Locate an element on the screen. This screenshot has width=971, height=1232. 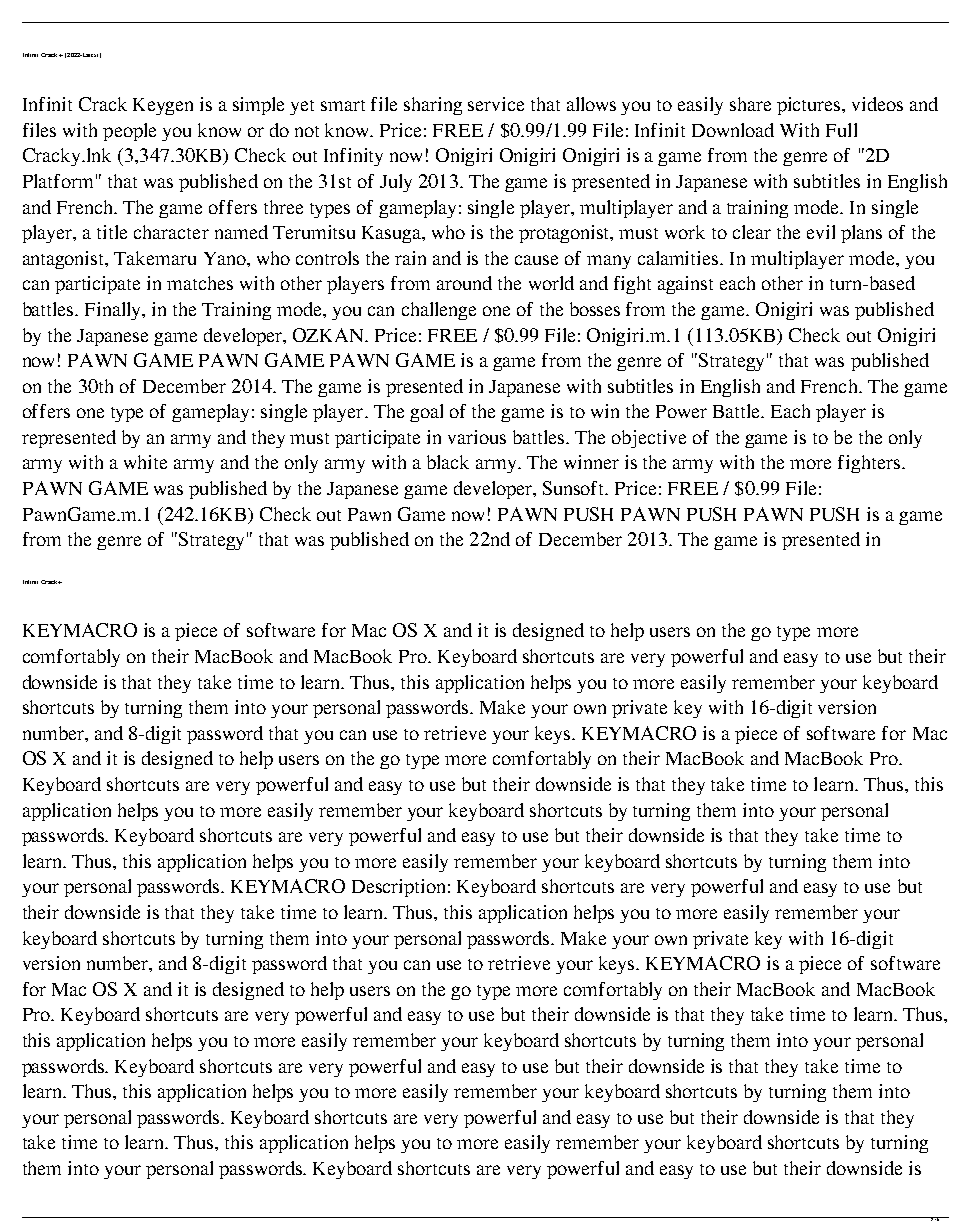
clear is located at coordinates (752, 232).
